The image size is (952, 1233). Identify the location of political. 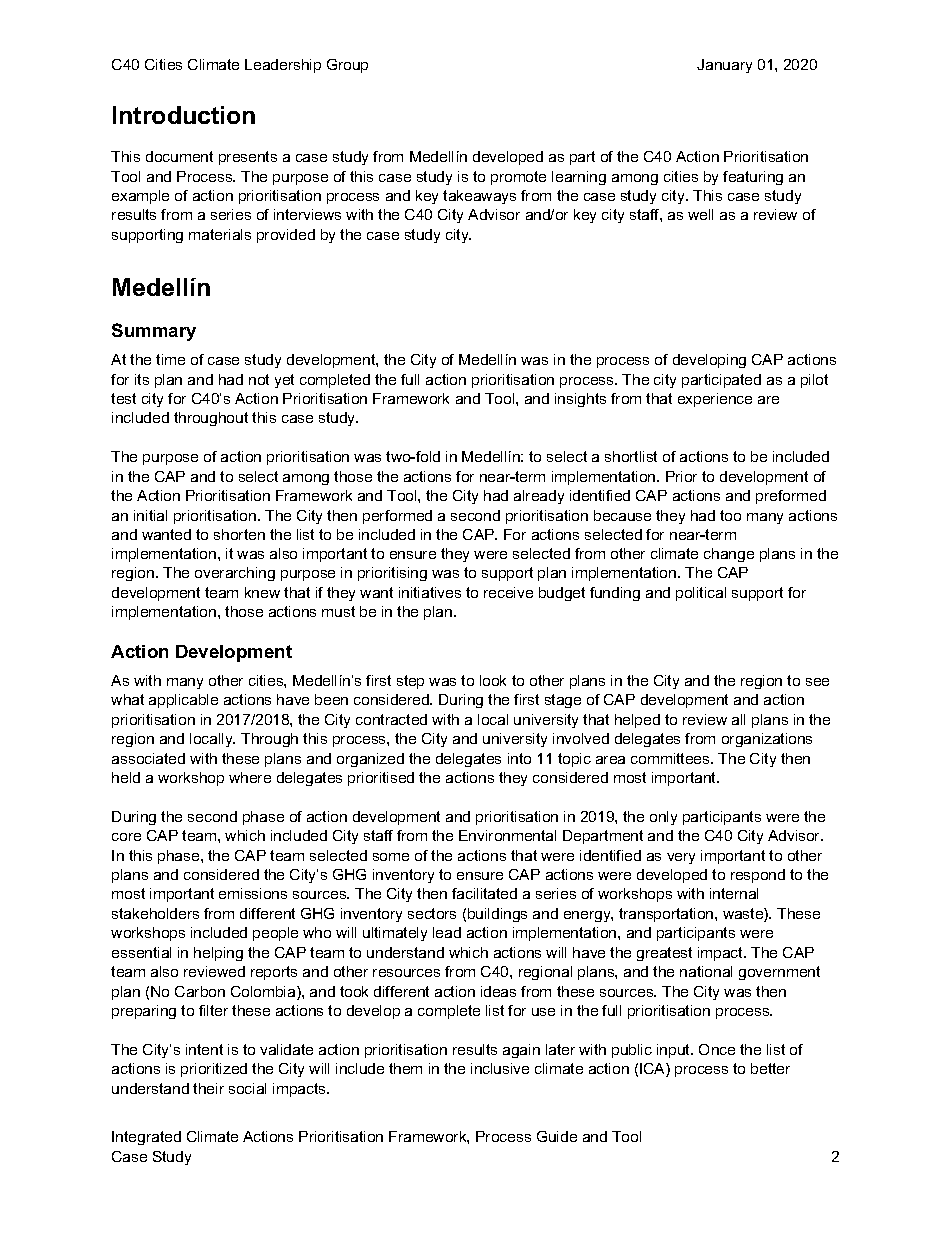
(701, 594).
